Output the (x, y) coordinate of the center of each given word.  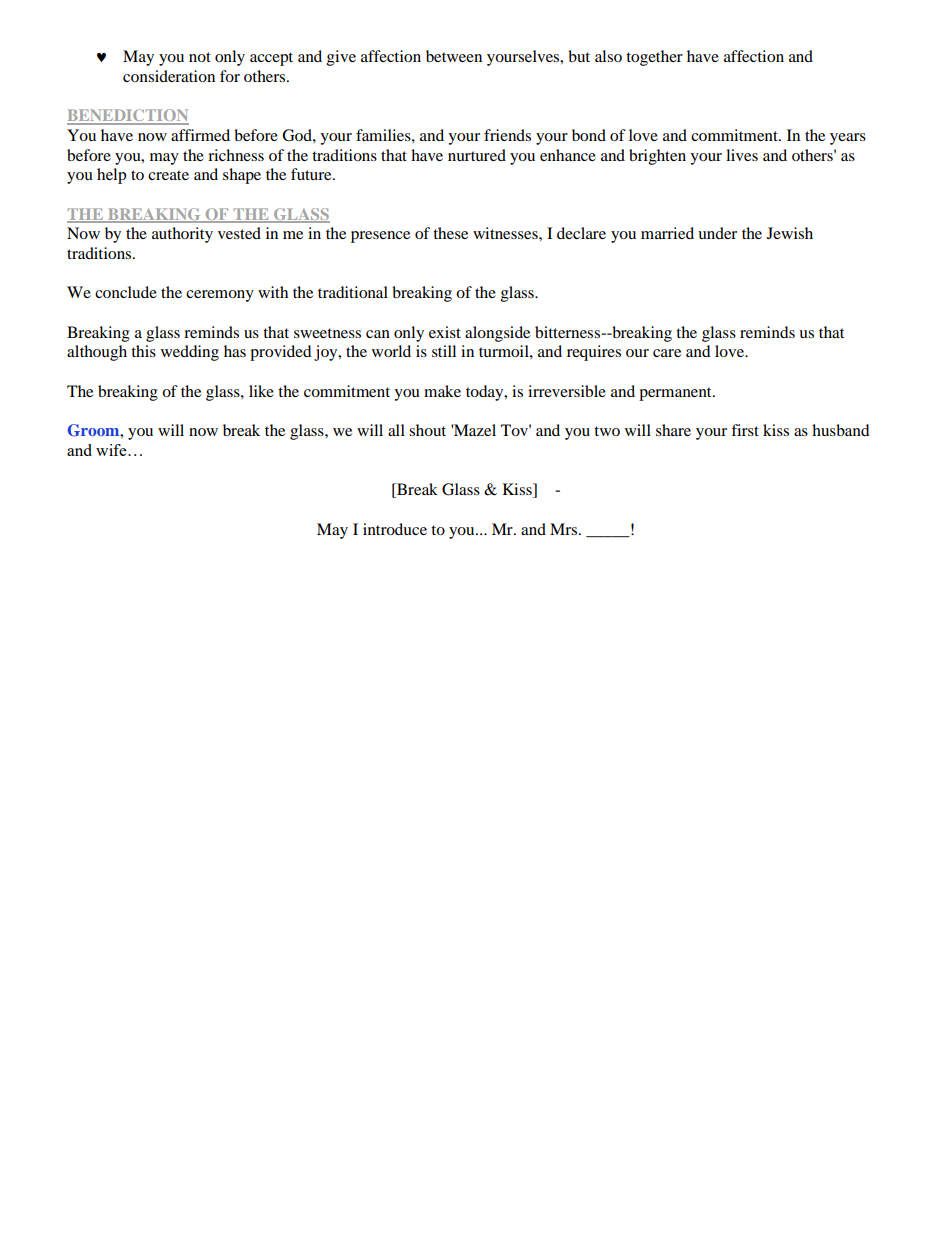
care (667, 353)
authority (182, 235)
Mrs (565, 529)
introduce (395, 529)
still (444, 351)
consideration (169, 76)
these (450, 233)
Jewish (790, 233)
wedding (190, 353)
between (454, 56)
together (654, 58)
